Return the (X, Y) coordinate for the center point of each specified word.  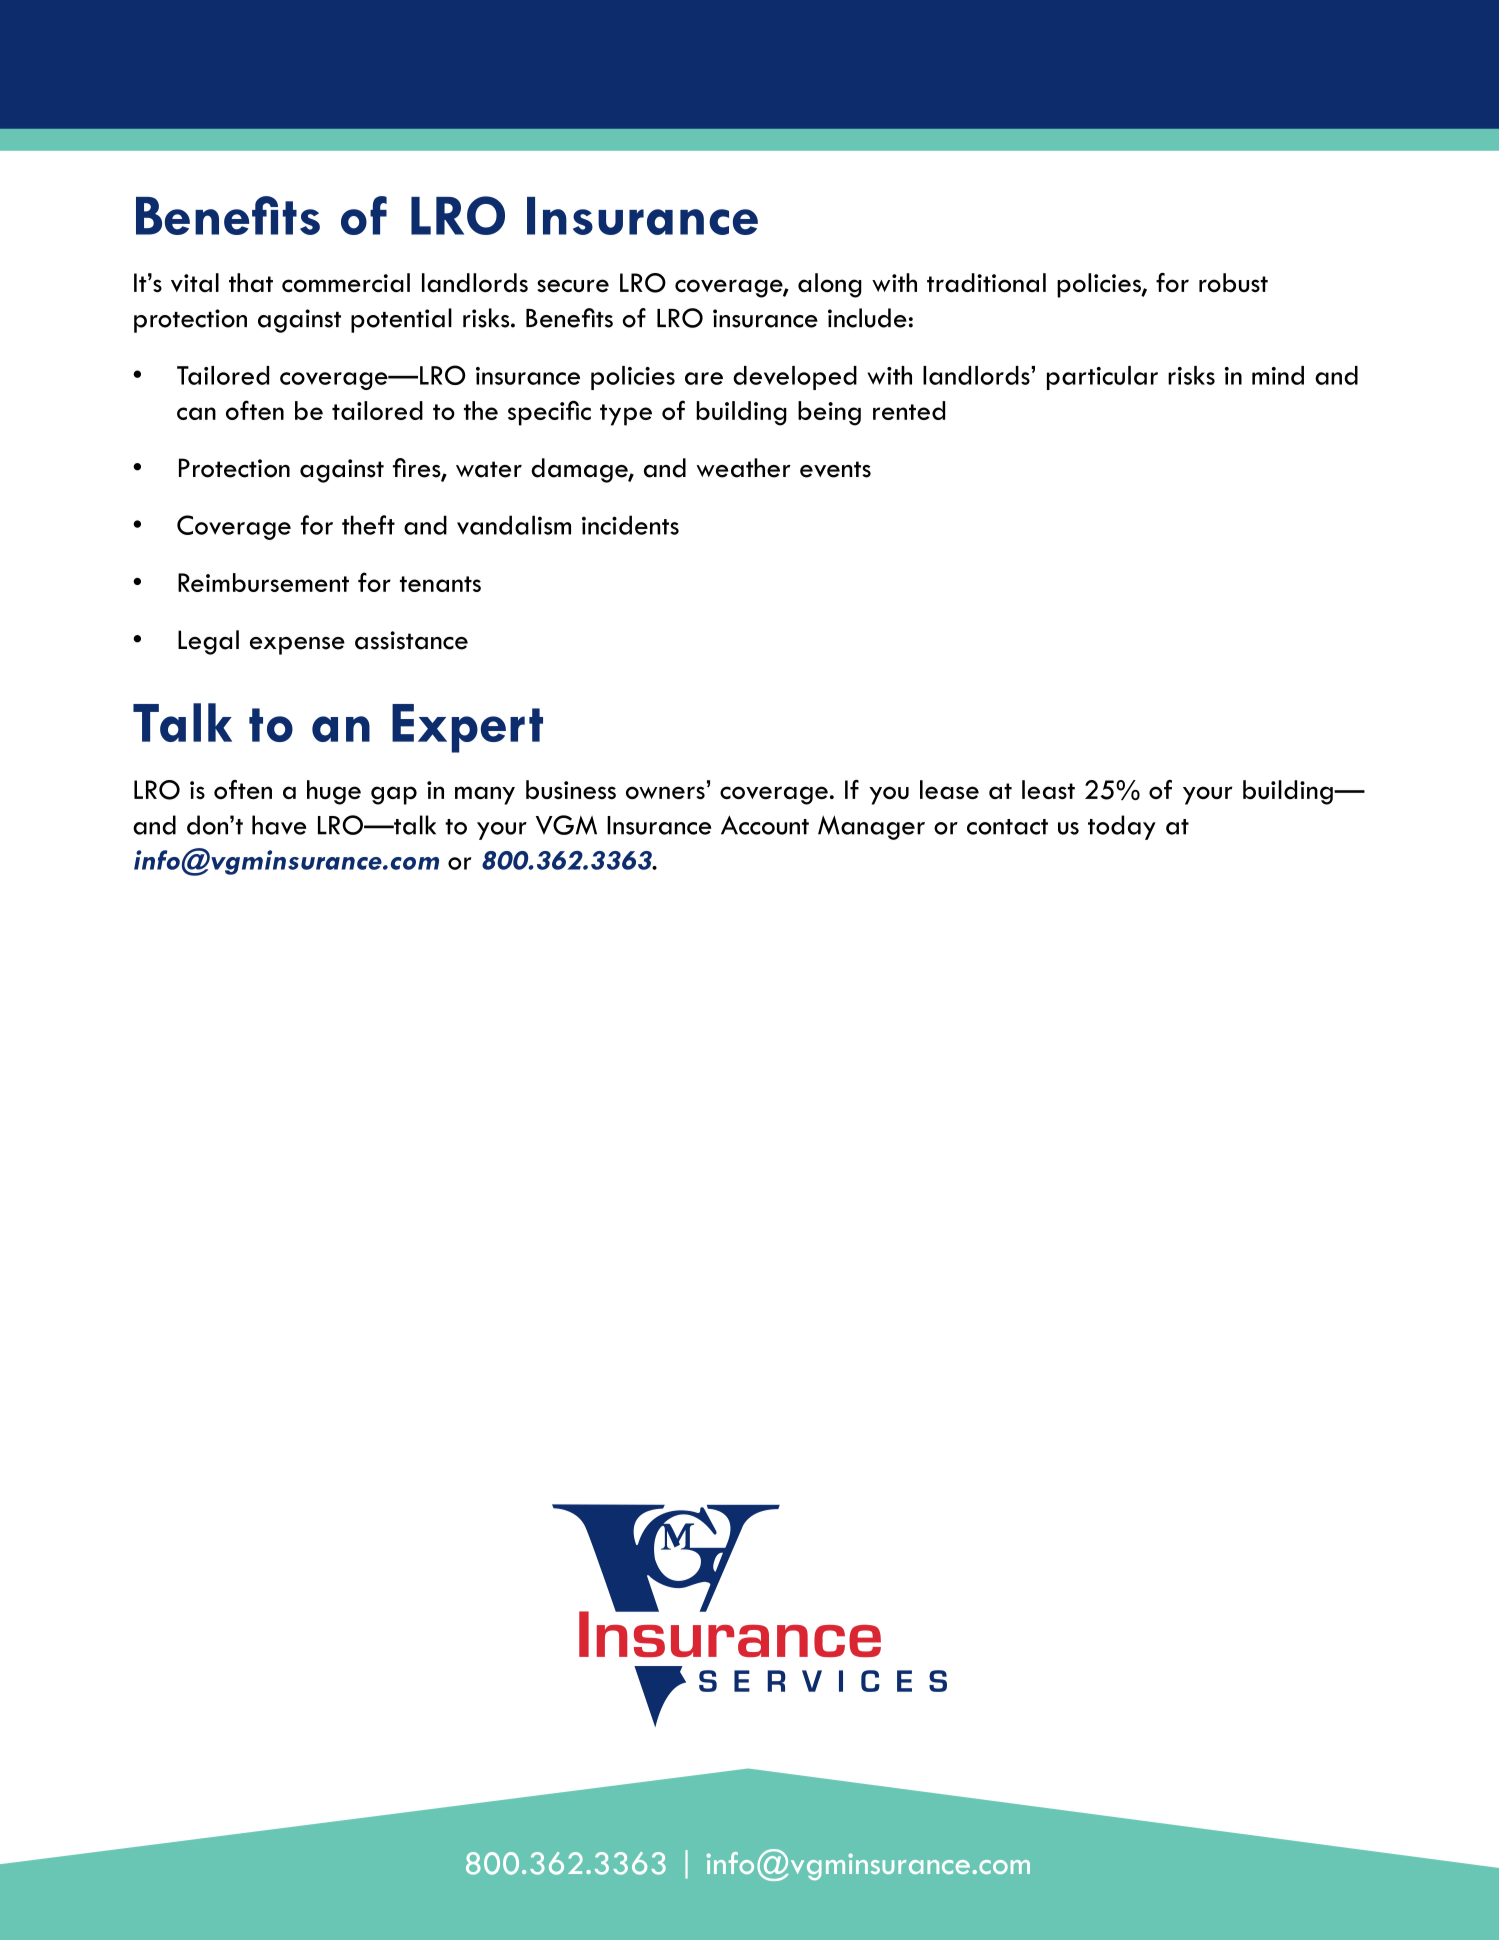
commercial (346, 282)
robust (1233, 282)
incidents (630, 525)
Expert (467, 728)
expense (297, 646)
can (196, 413)
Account (765, 825)
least (1048, 789)
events (835, 469)
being (829, 413)
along (830, 285)
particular (1102, 378)
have (279, 825)
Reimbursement (263, 582)
